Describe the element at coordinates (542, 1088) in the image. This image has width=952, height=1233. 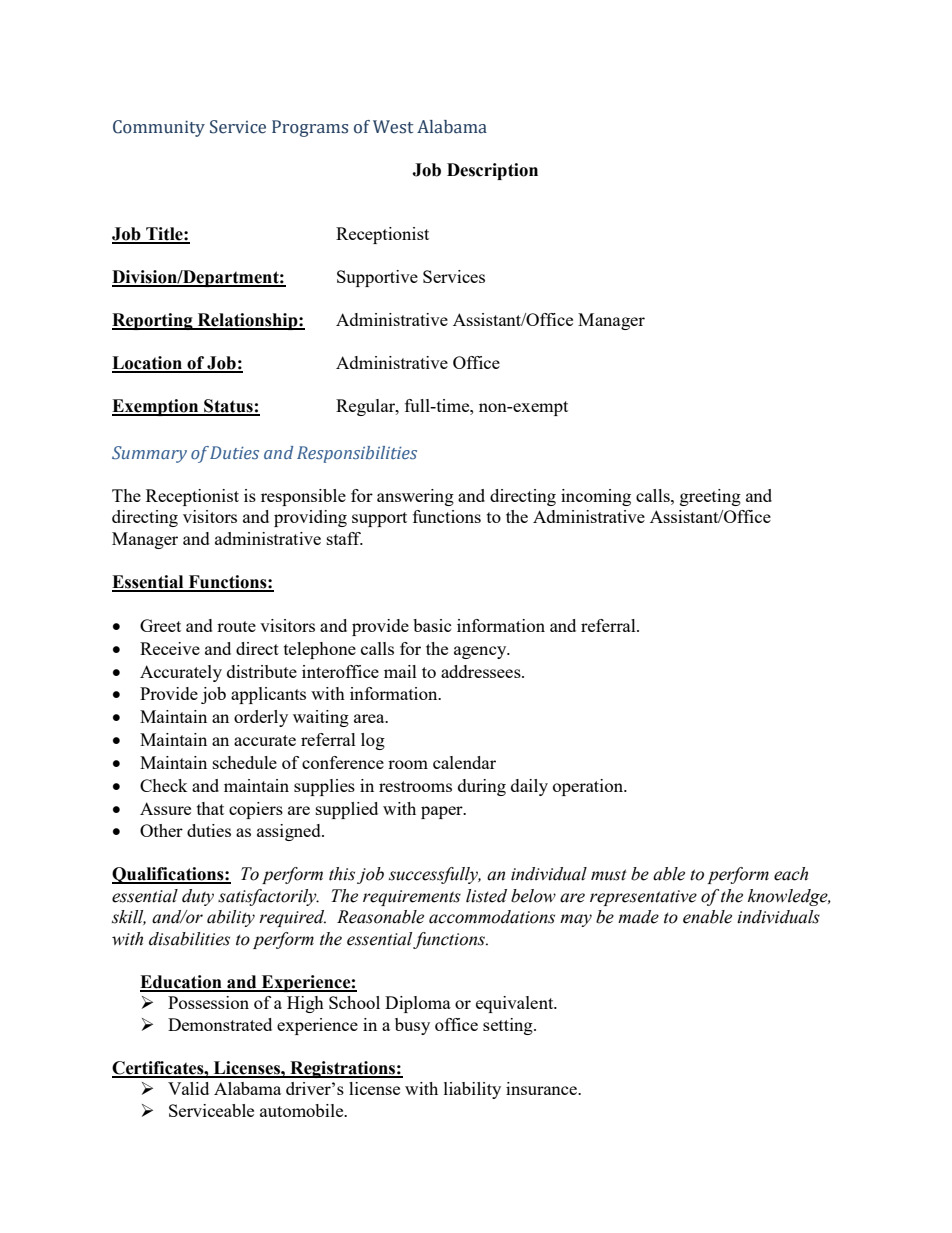
I see `insurance` at that location.
